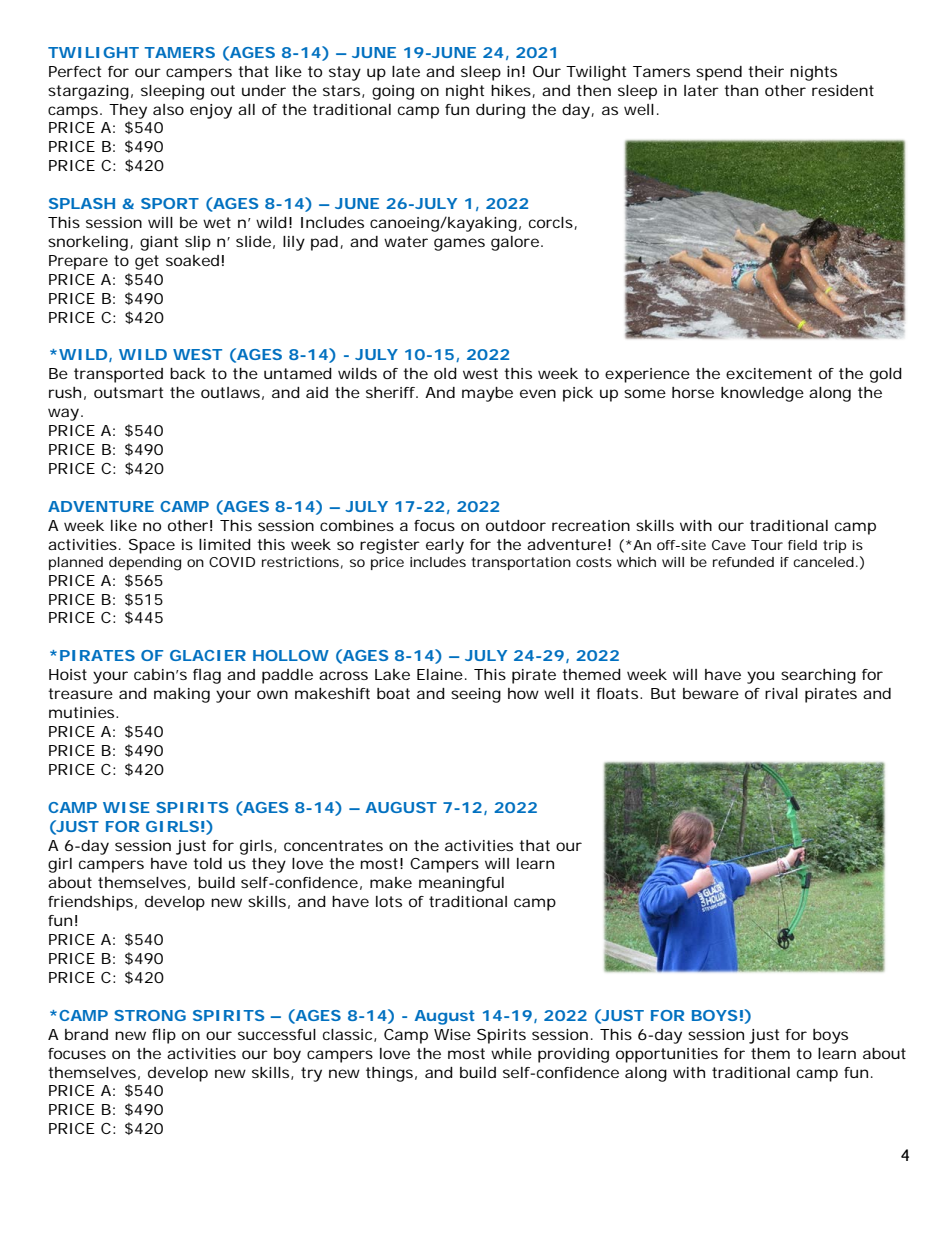 Image resolution: width=952 pixels, height=1233 pixels. I want to click on maybe, so click(487, 394).
